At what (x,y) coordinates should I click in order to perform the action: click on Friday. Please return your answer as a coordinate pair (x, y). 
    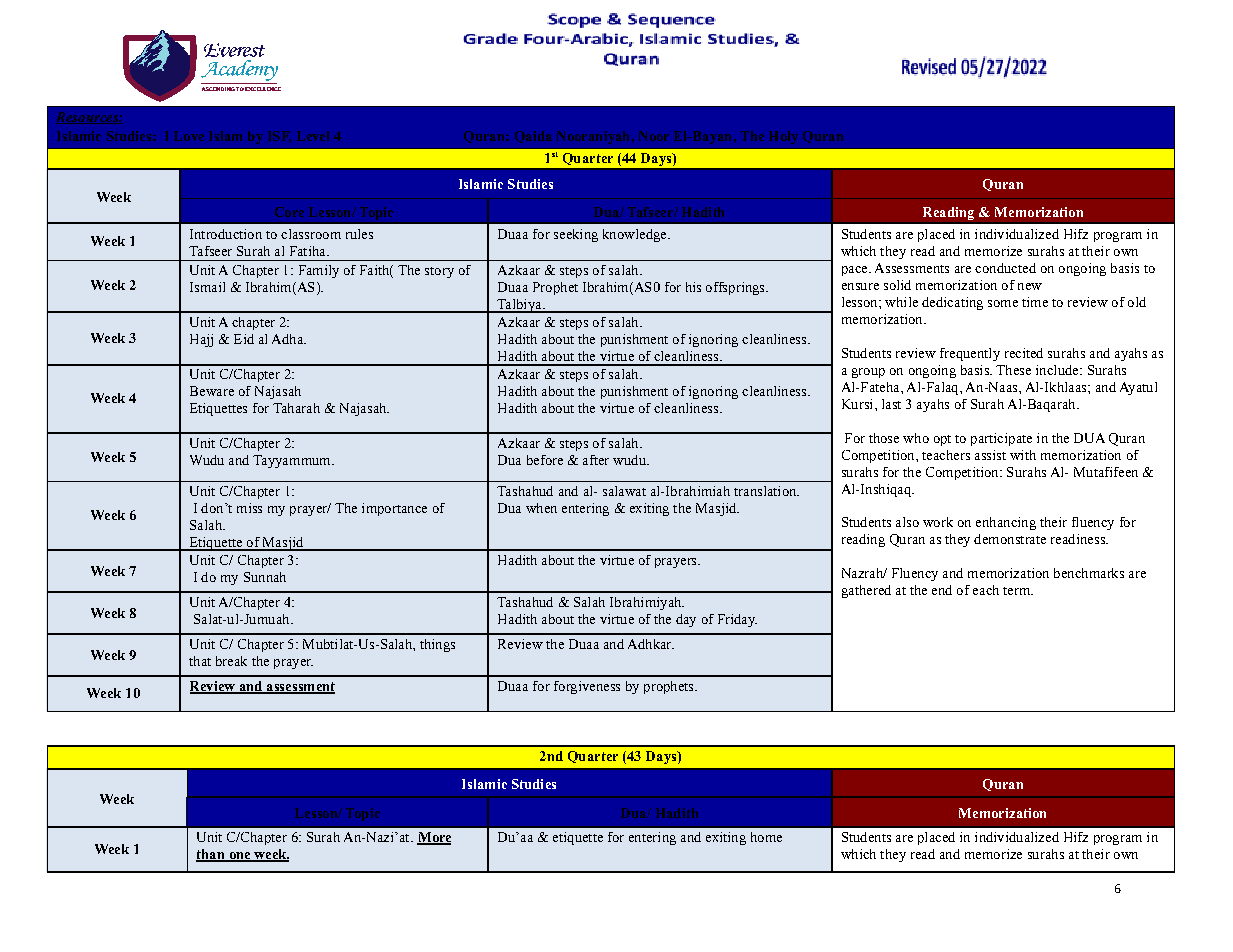
    Looking at the image, I should click on (737, 620).
